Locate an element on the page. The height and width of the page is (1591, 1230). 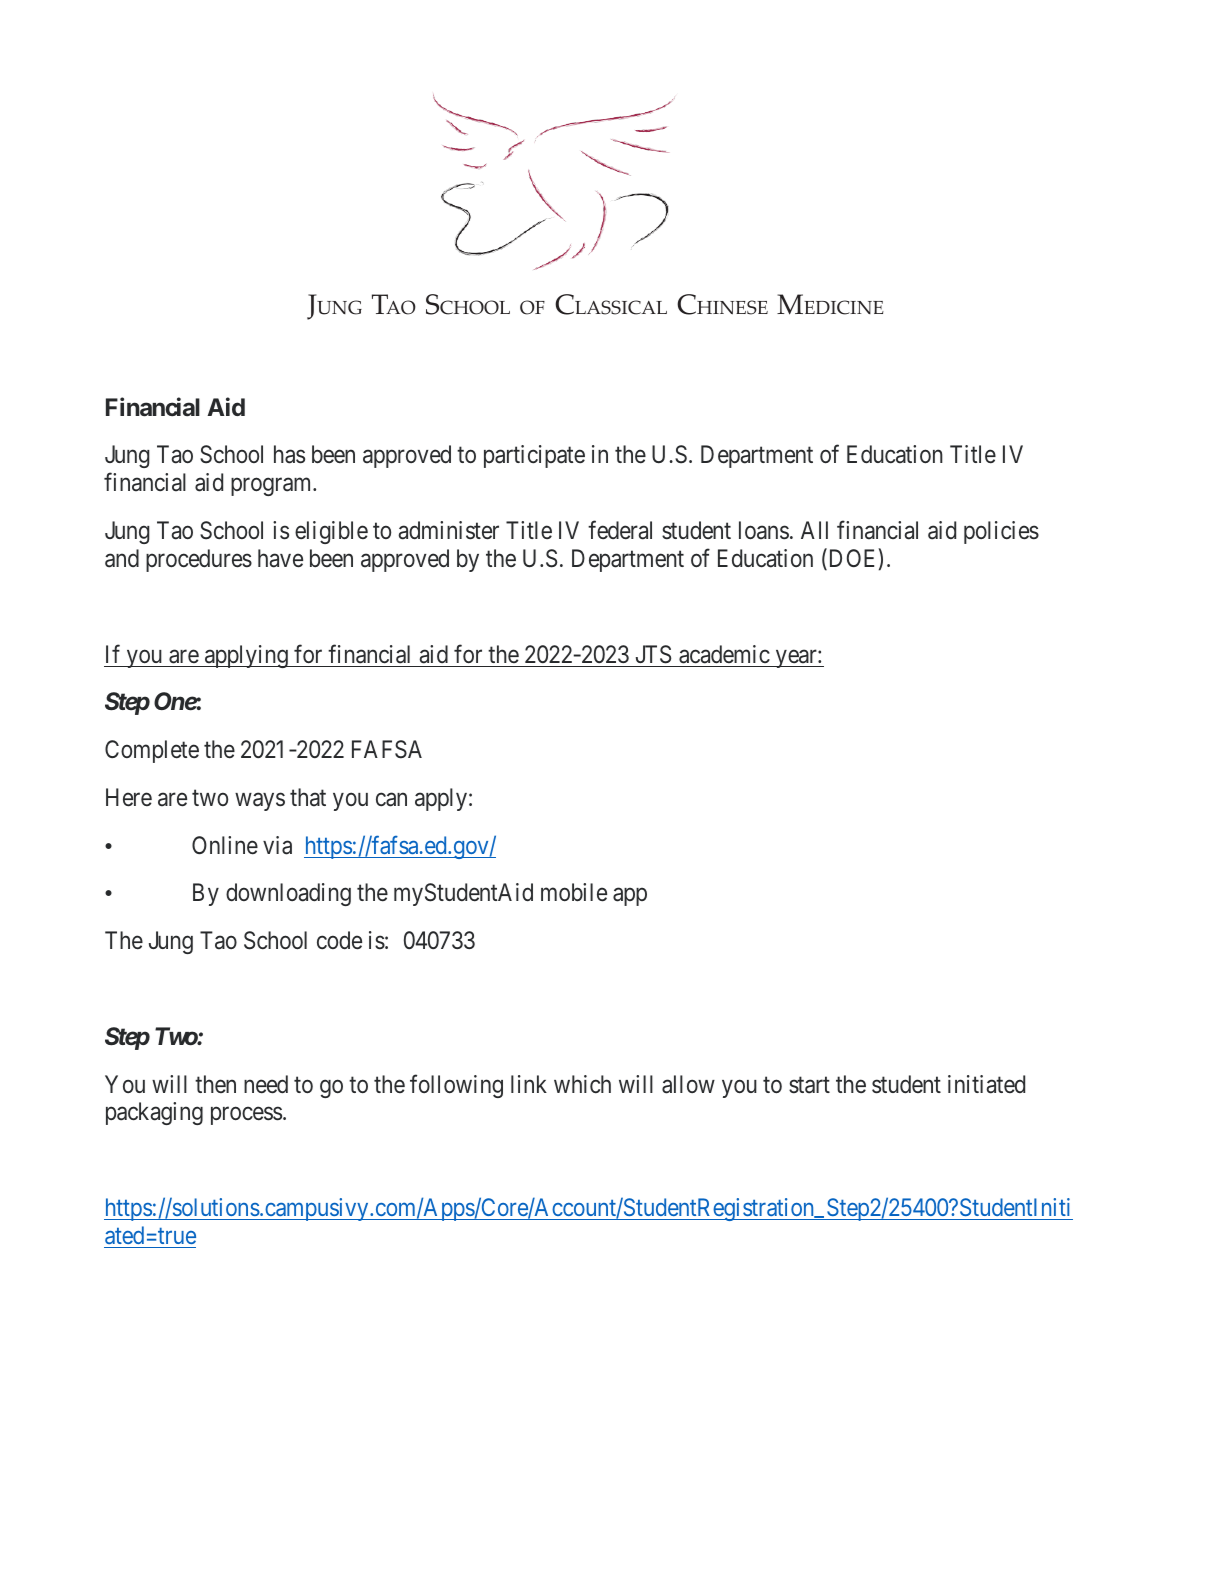
allow is located at coordinates (688, 1084).
